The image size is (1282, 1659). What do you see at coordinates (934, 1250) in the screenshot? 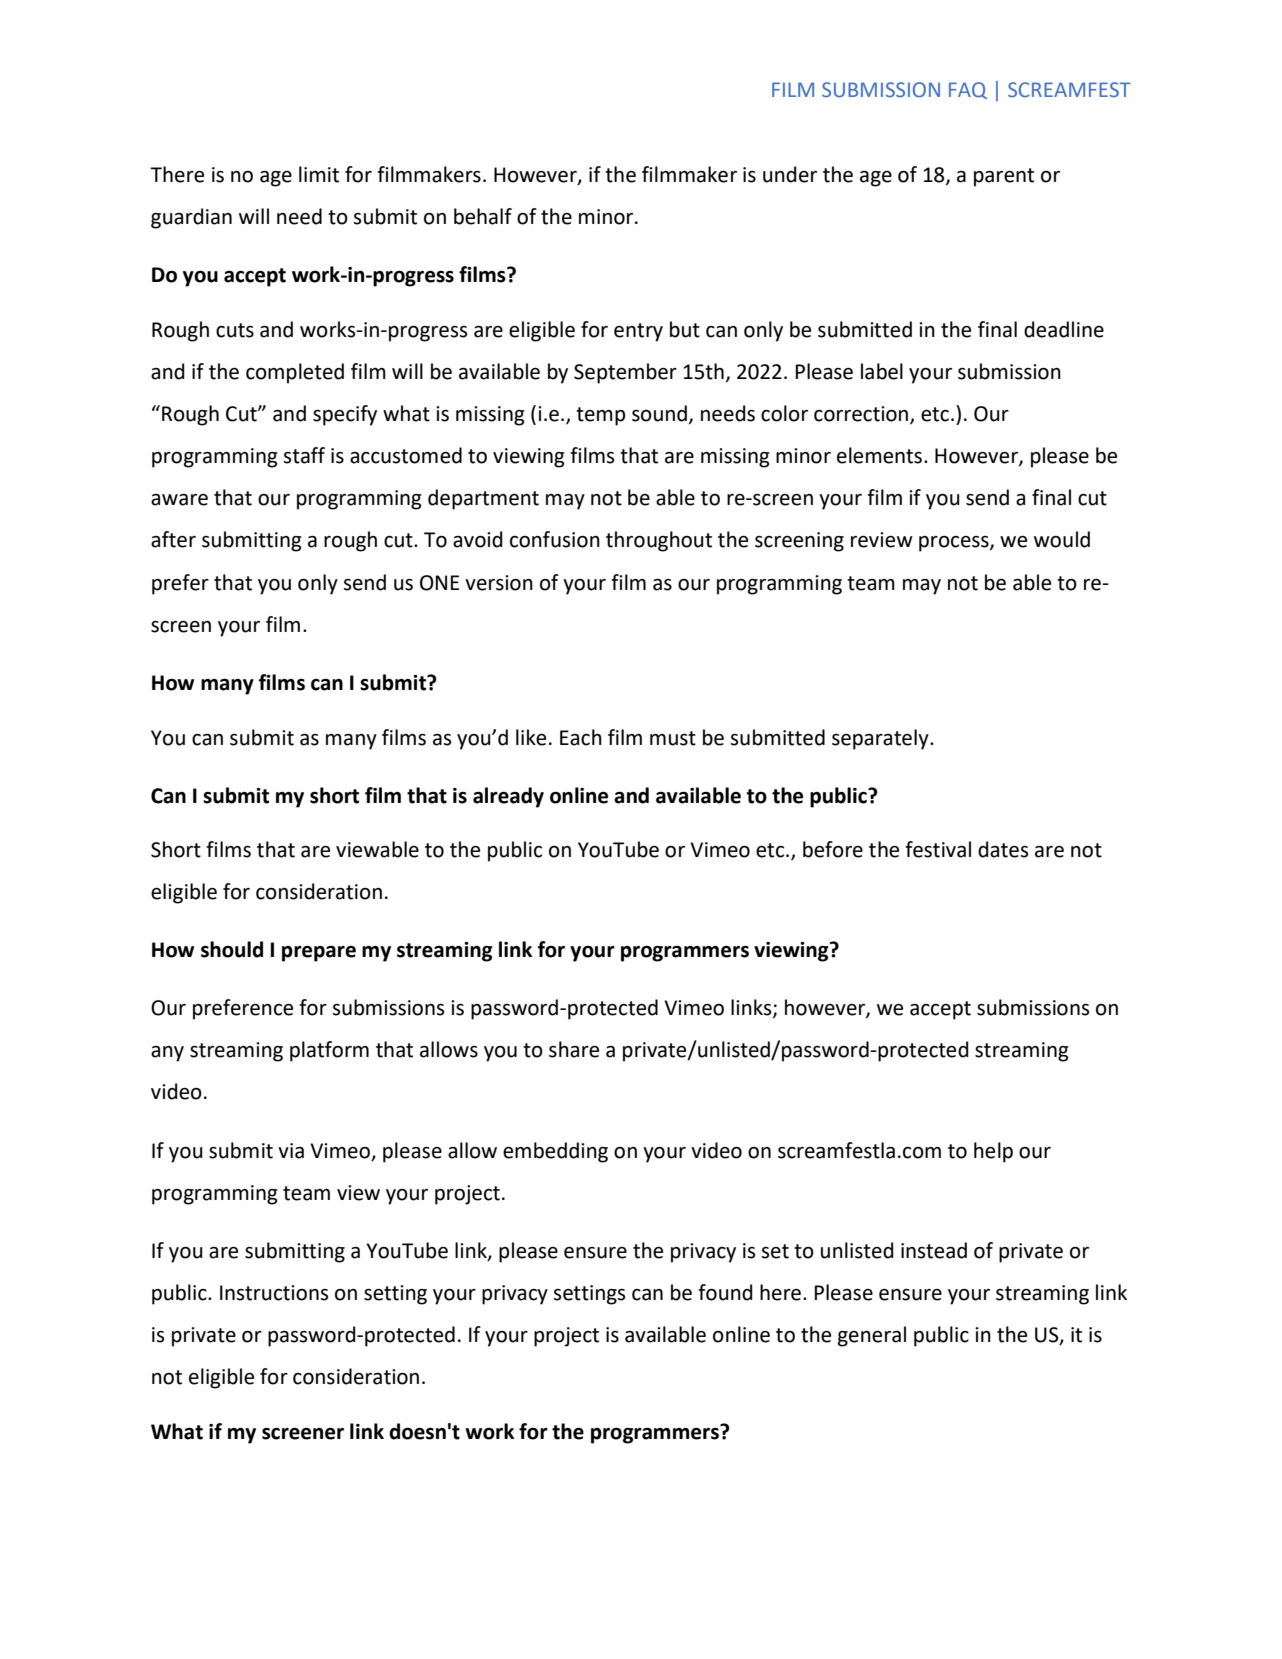
I see `instead` at bounding box center [934, 1250].
